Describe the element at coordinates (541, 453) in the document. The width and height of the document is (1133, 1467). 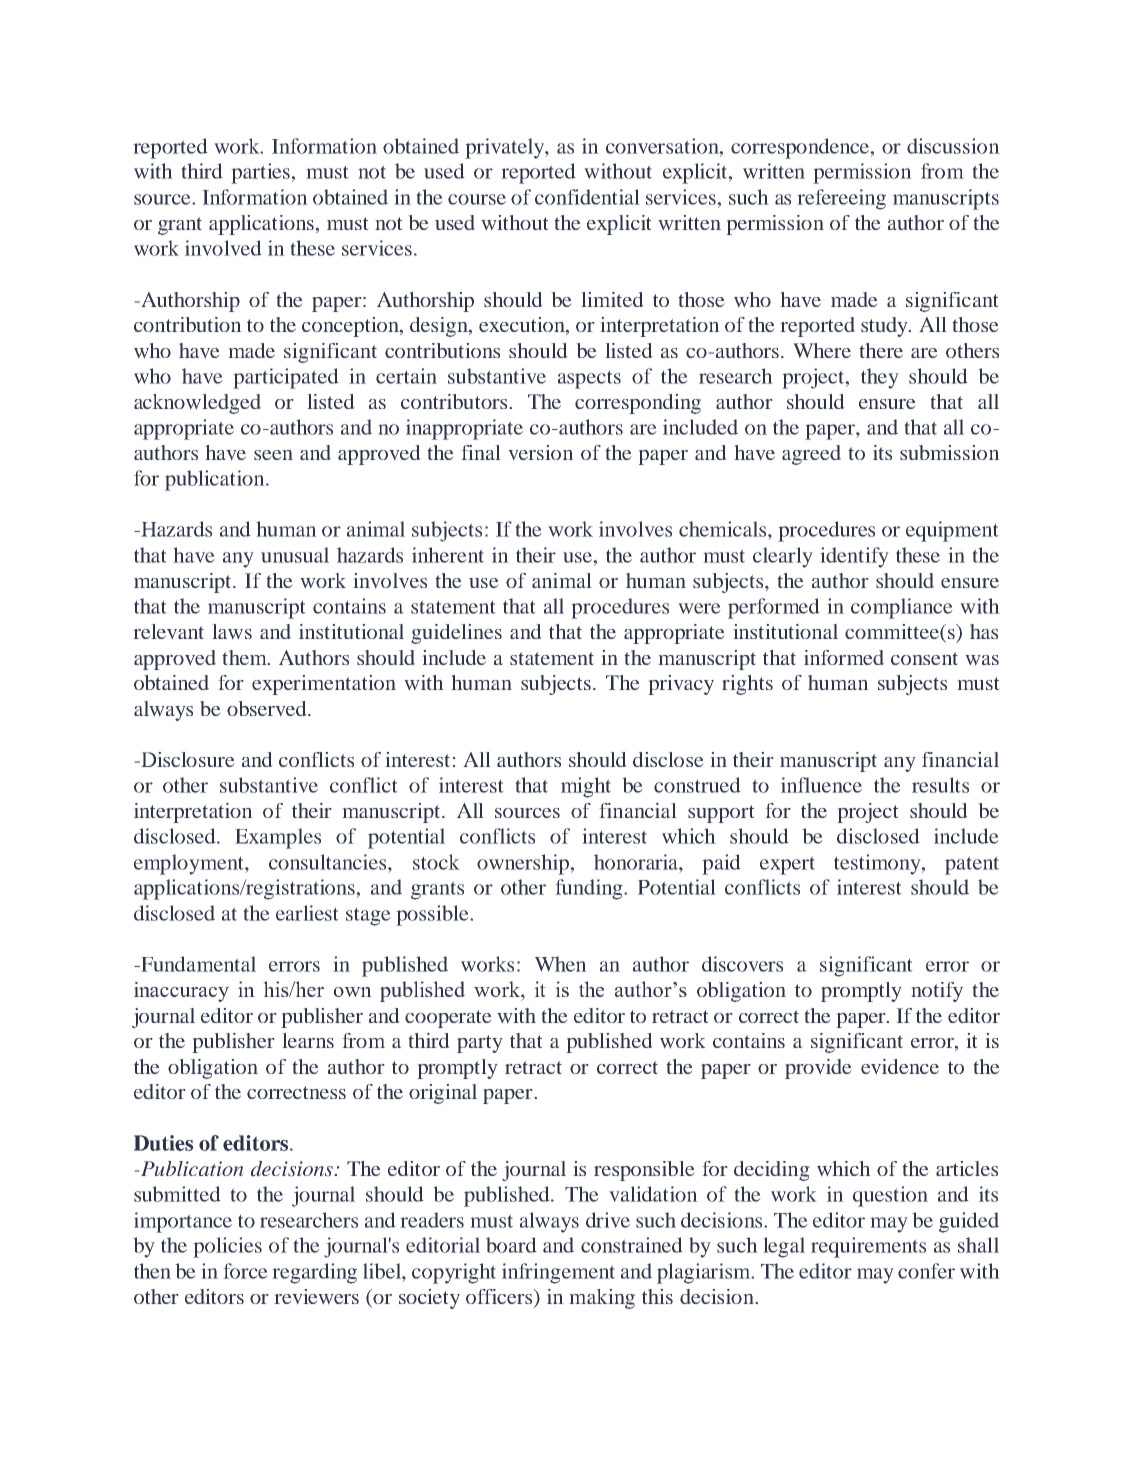
I see `version` at that location.
